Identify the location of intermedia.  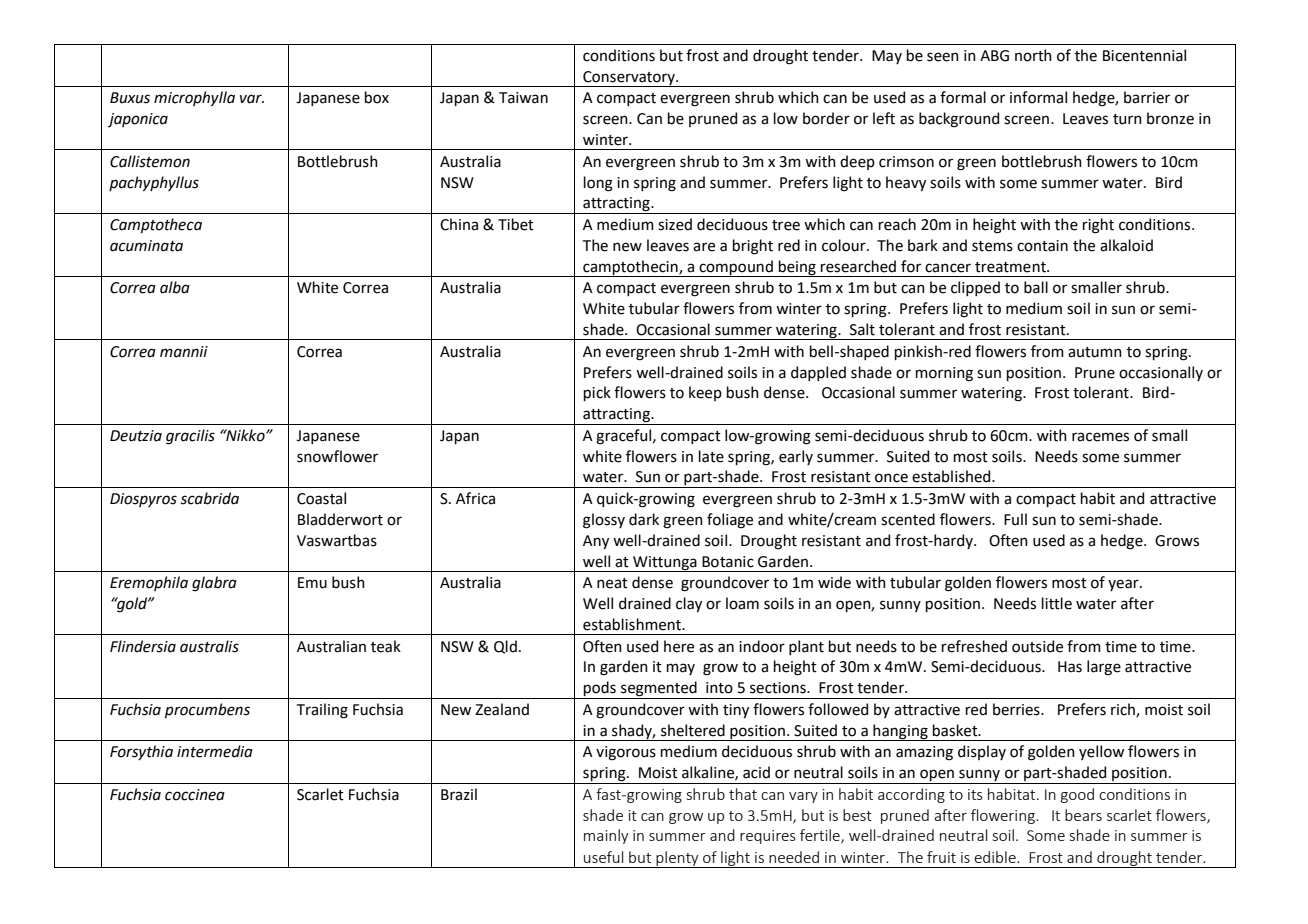
(215, 751).
